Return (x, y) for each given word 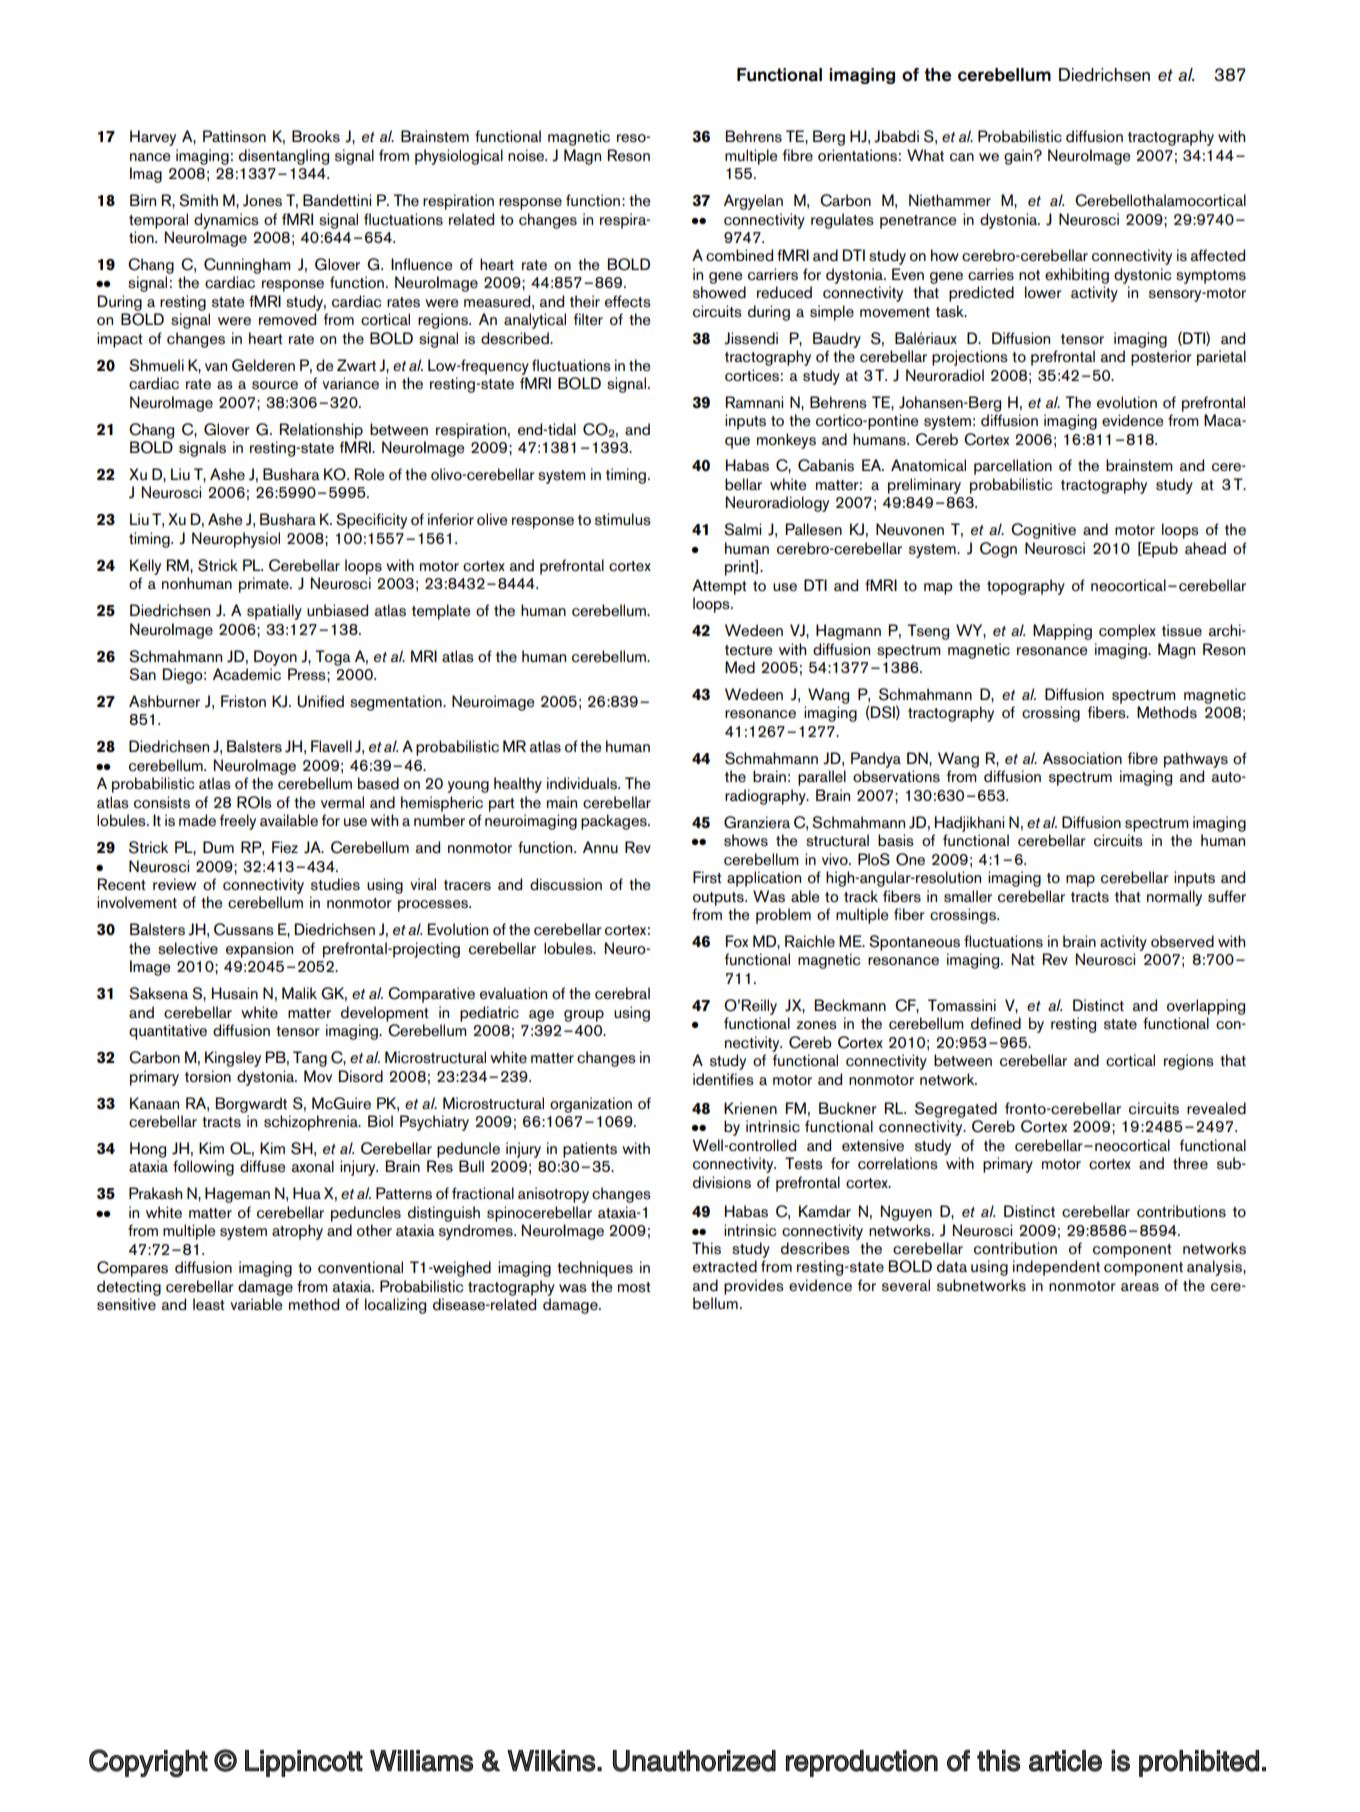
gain (1019, 157)
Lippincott (304, 1763)
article (1065, 1761)
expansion (259, 950)
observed (1182, 941)
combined (739, 255)
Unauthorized (694, 1761)
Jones (262, 200)
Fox (737, 941)
